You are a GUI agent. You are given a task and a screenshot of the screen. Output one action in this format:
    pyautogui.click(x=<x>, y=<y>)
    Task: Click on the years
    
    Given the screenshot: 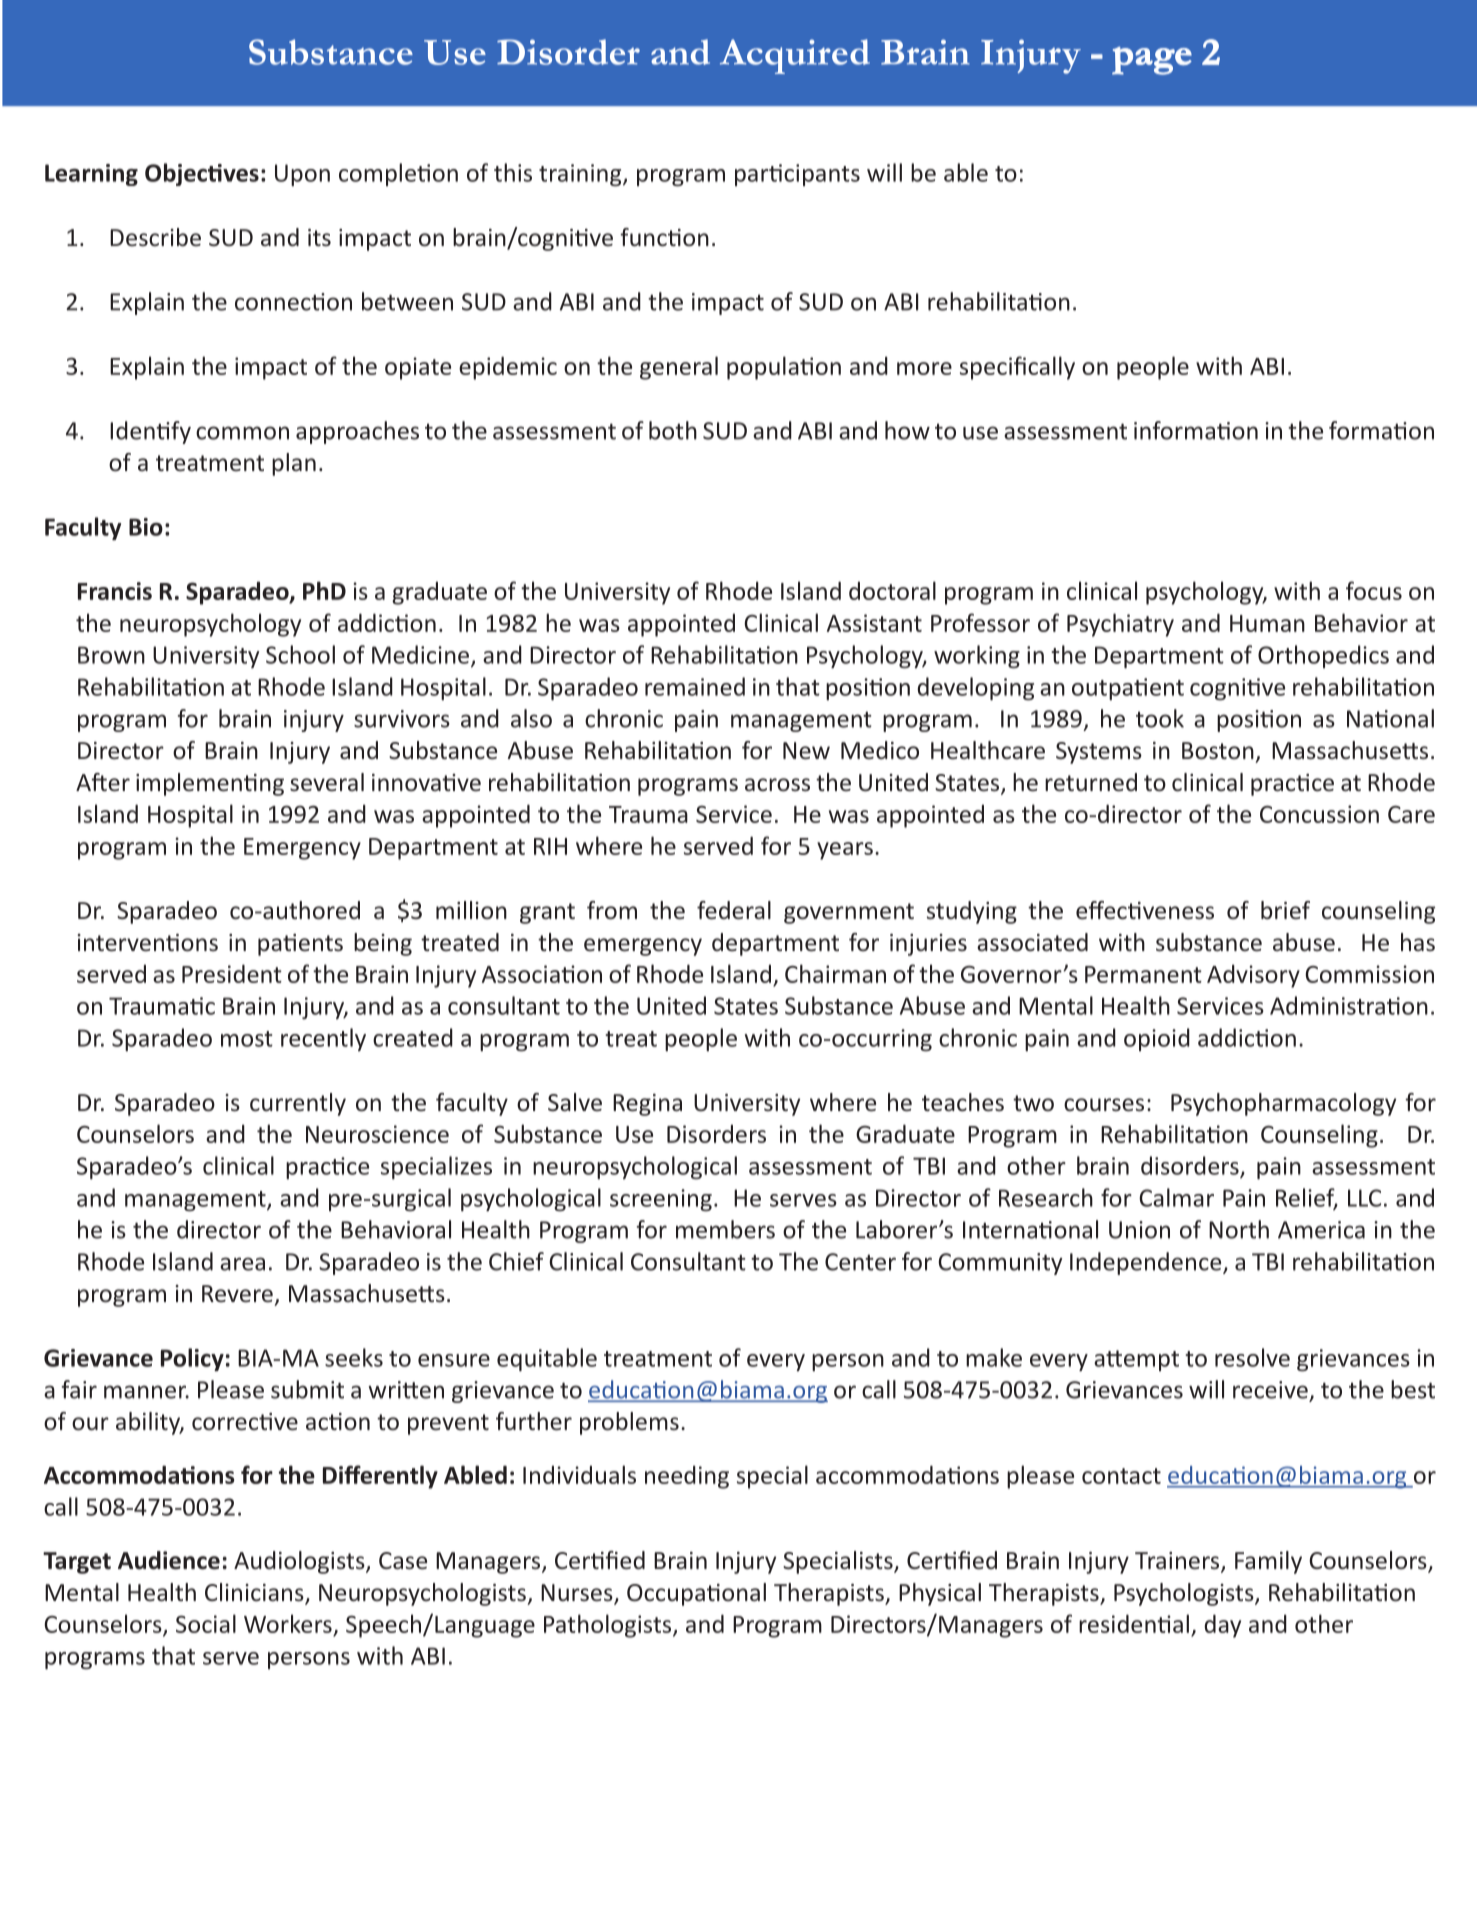 What is the action you would take?
    pyautogui.click(x=845, y=851)
